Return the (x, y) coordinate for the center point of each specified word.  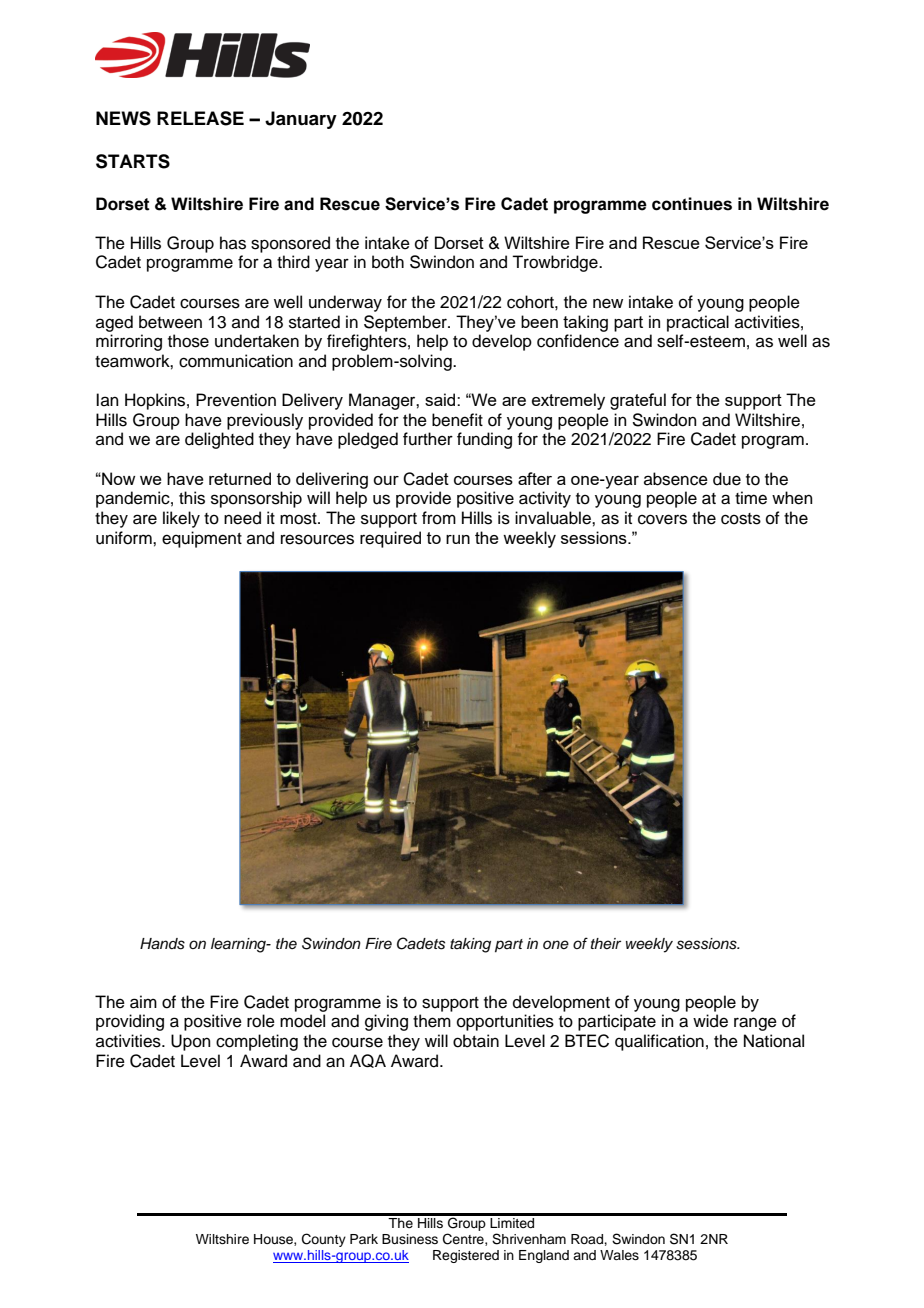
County (324, 1240)
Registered (466, 1256)
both (388, 262)
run (458, 539)
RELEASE (200, 118)
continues (692, 204)
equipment (202, 539)
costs (741, 519)
